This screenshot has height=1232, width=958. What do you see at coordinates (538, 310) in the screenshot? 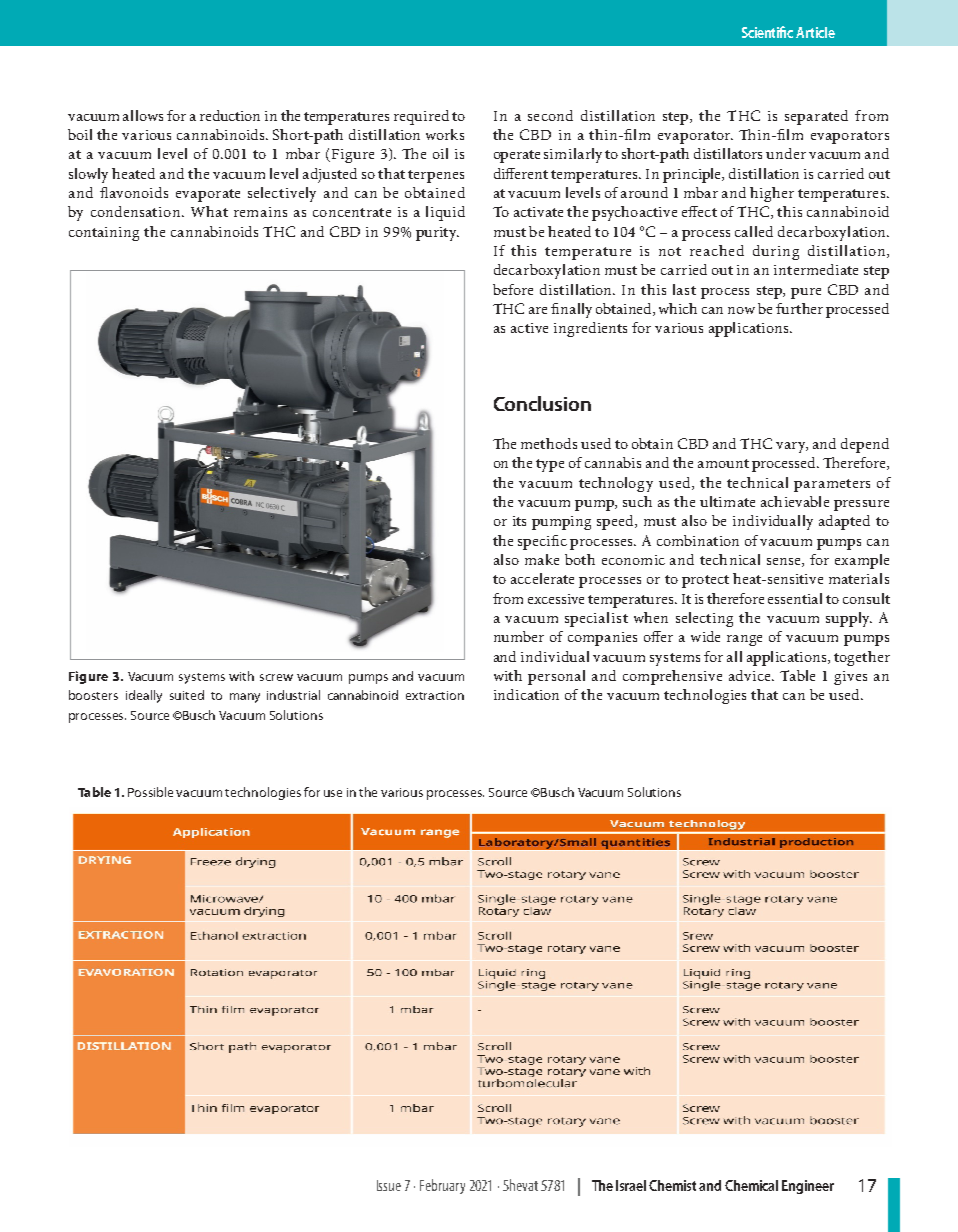
I see `are` at bounding box center [538, 310].
